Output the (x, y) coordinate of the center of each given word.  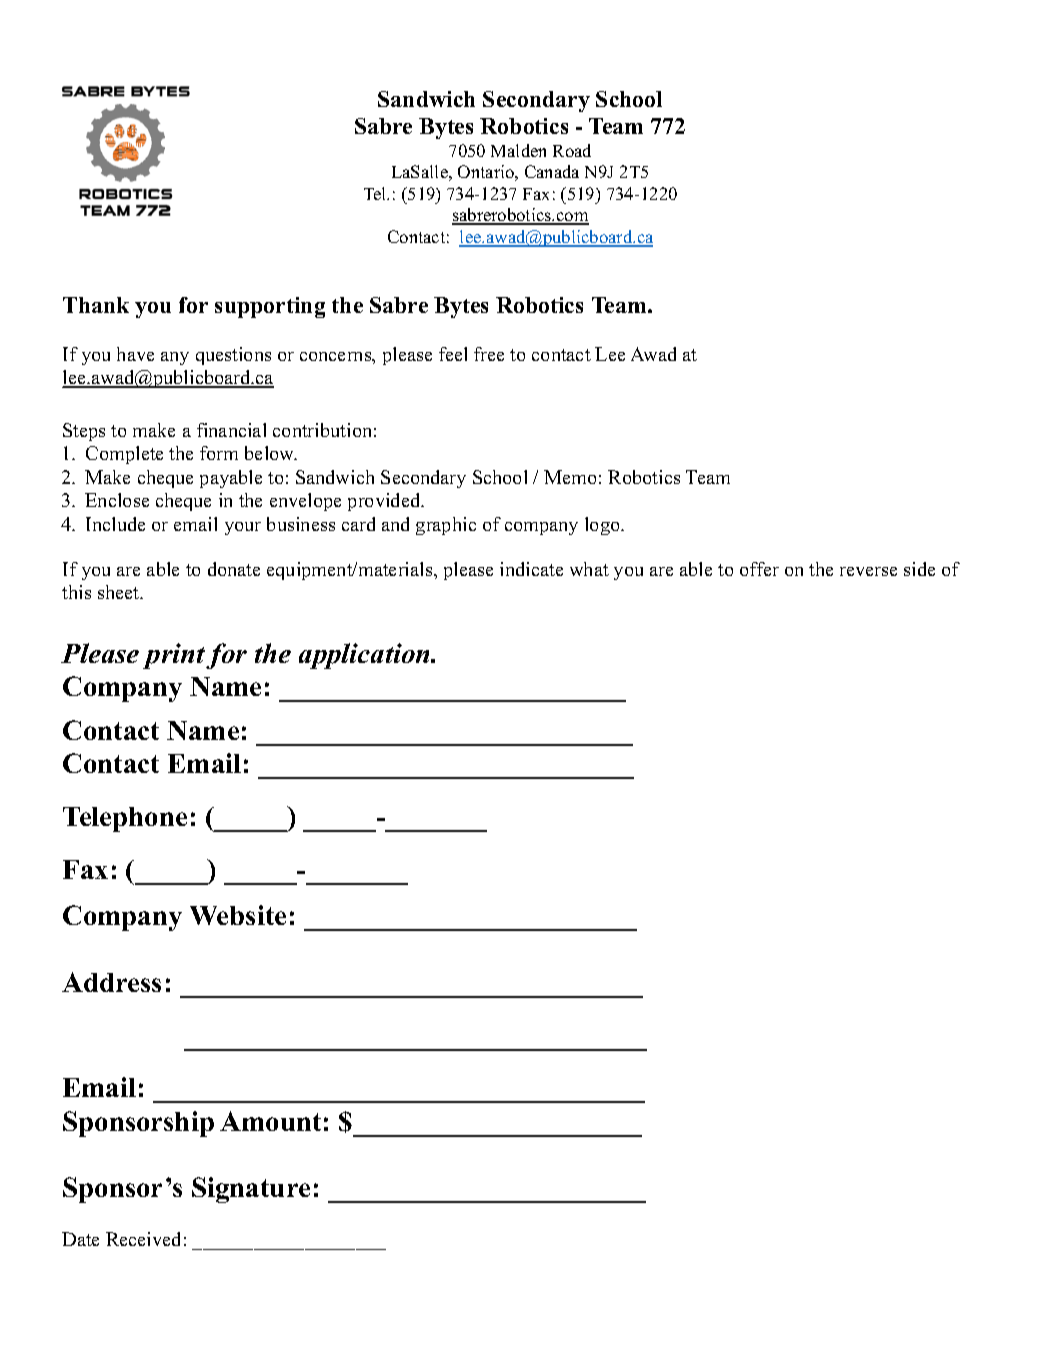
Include (115, 524)
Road (572, 150)
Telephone (125, 819)
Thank (96, 305)
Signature (251, 1190)
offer (759, 569)
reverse (868, 571)
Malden (518, 150)
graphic (446, 526)
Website (238, 915)
